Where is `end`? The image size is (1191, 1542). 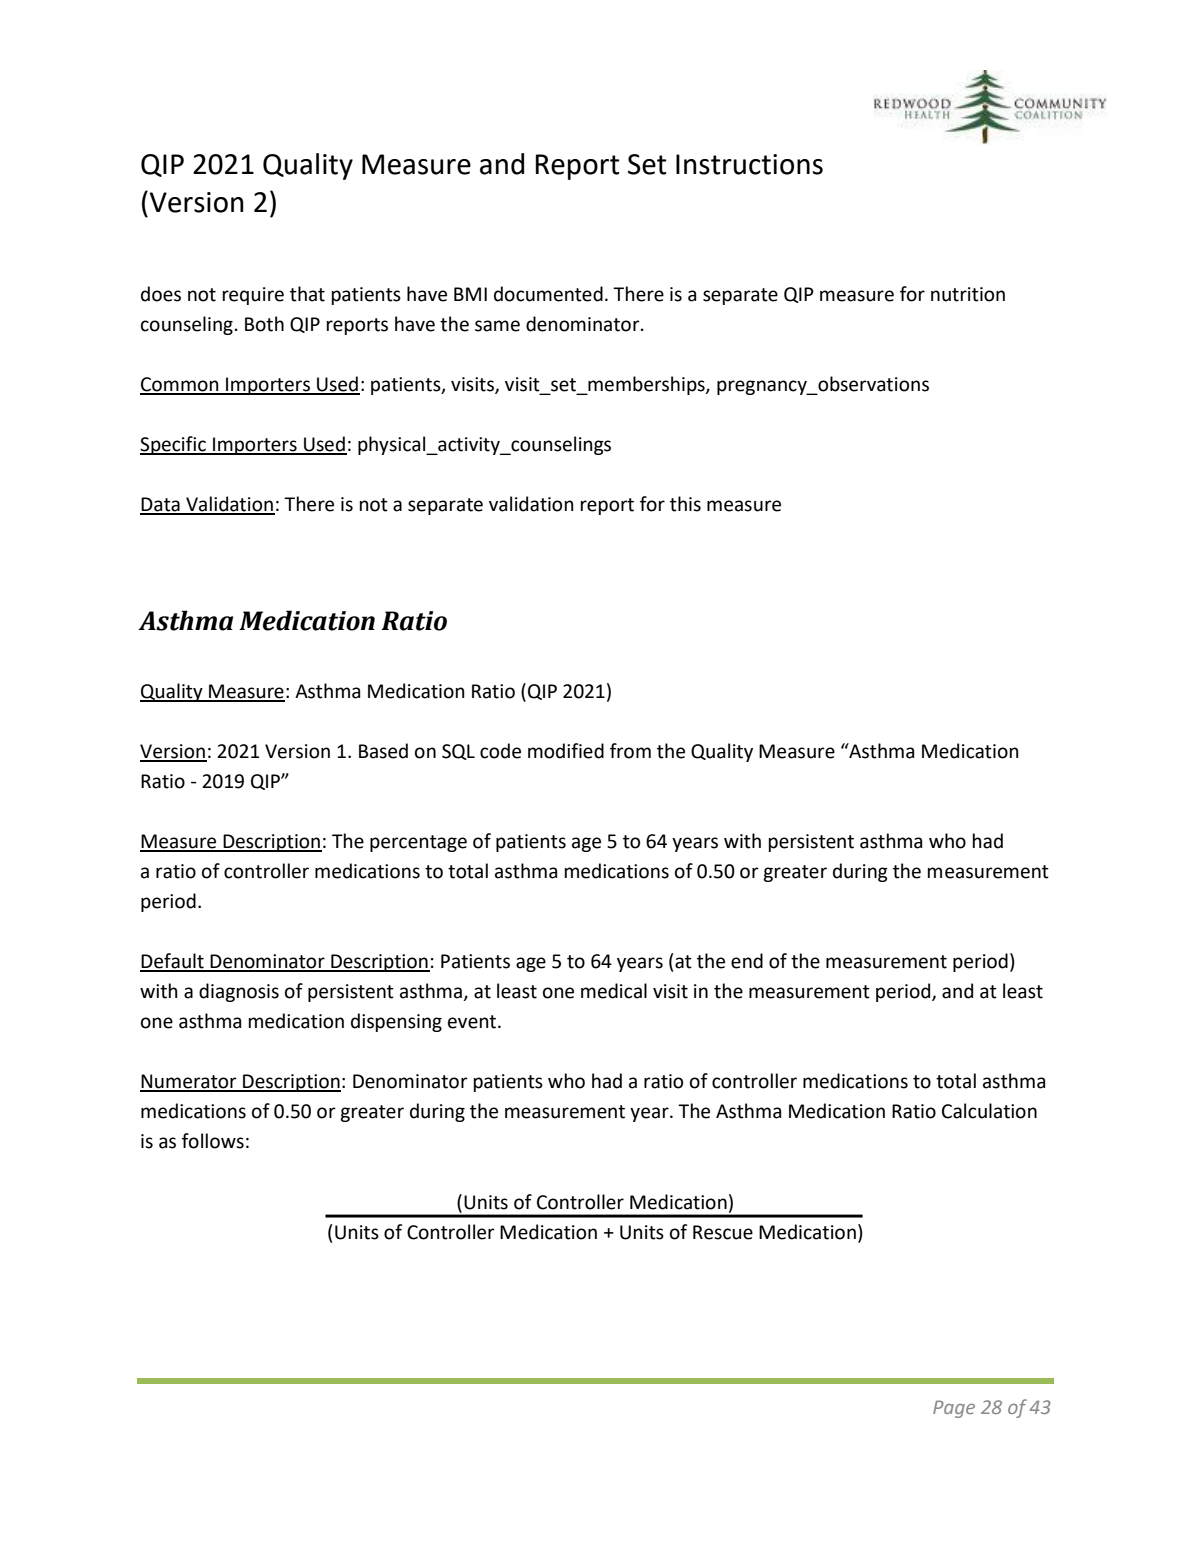
end is located at coordinates (747, 961).
